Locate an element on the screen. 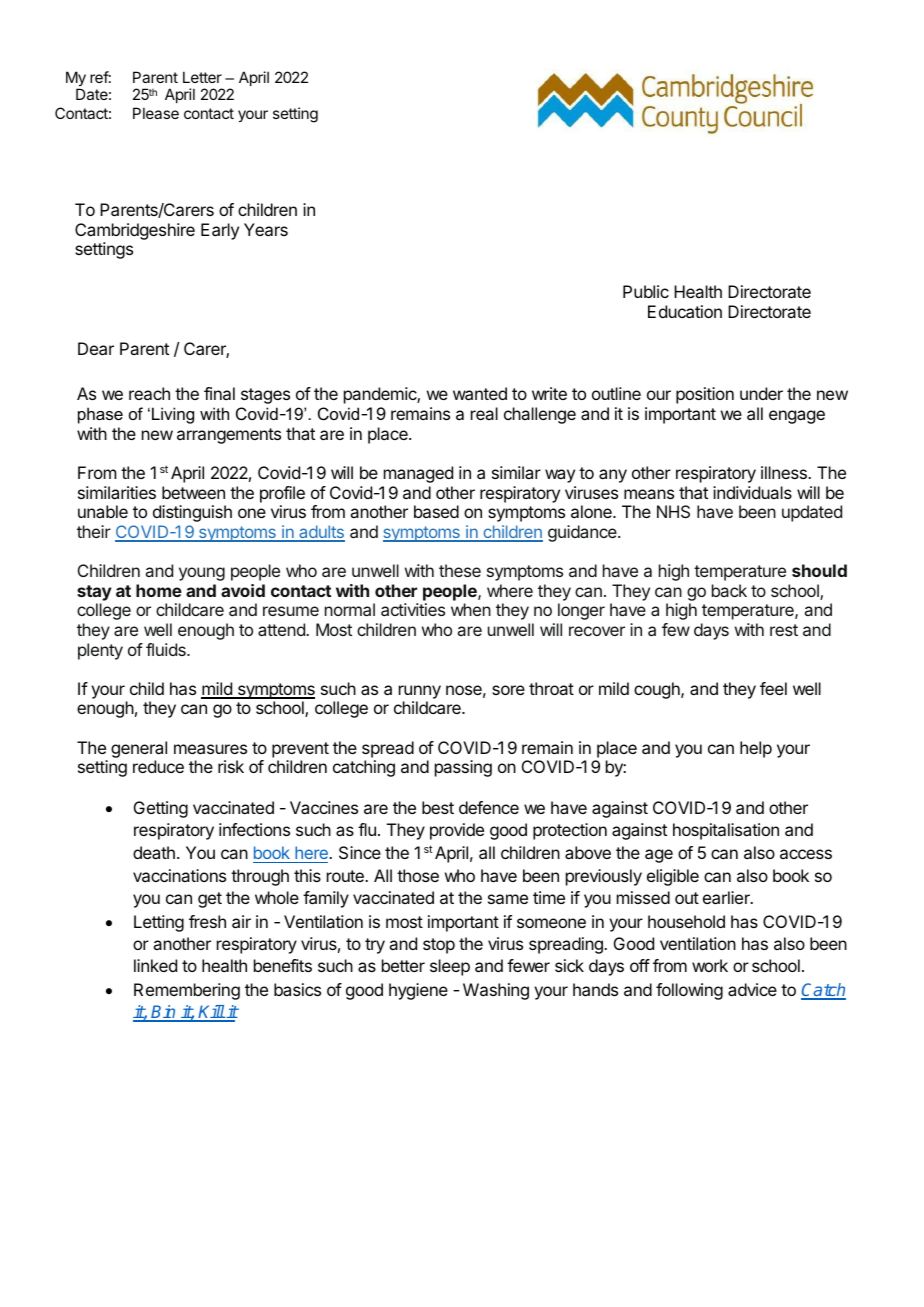  runny is located at coordinates (420, 693).
